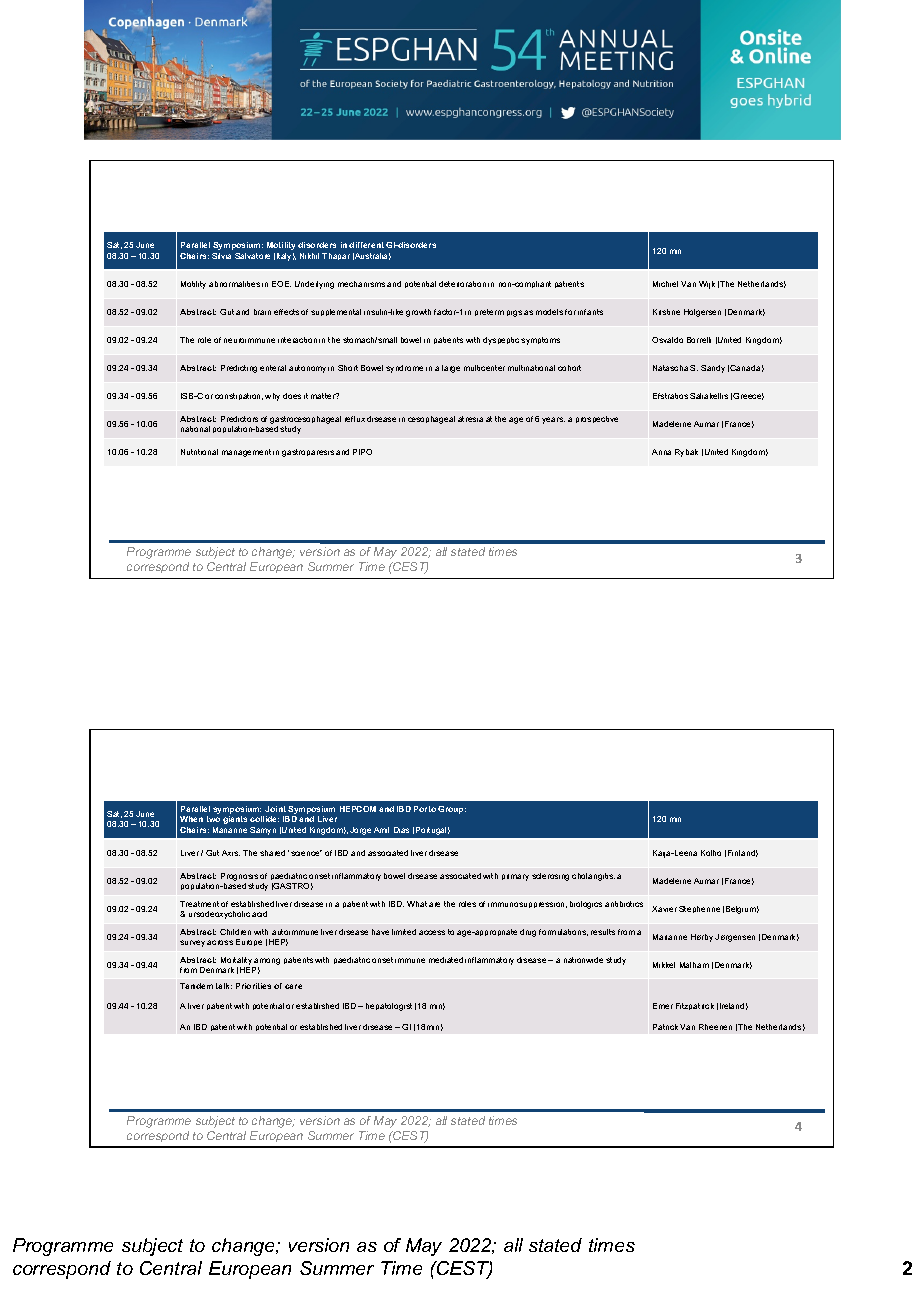 The height and width of the image is (1308, 924). I want to click on growth, so click(418, 313).
